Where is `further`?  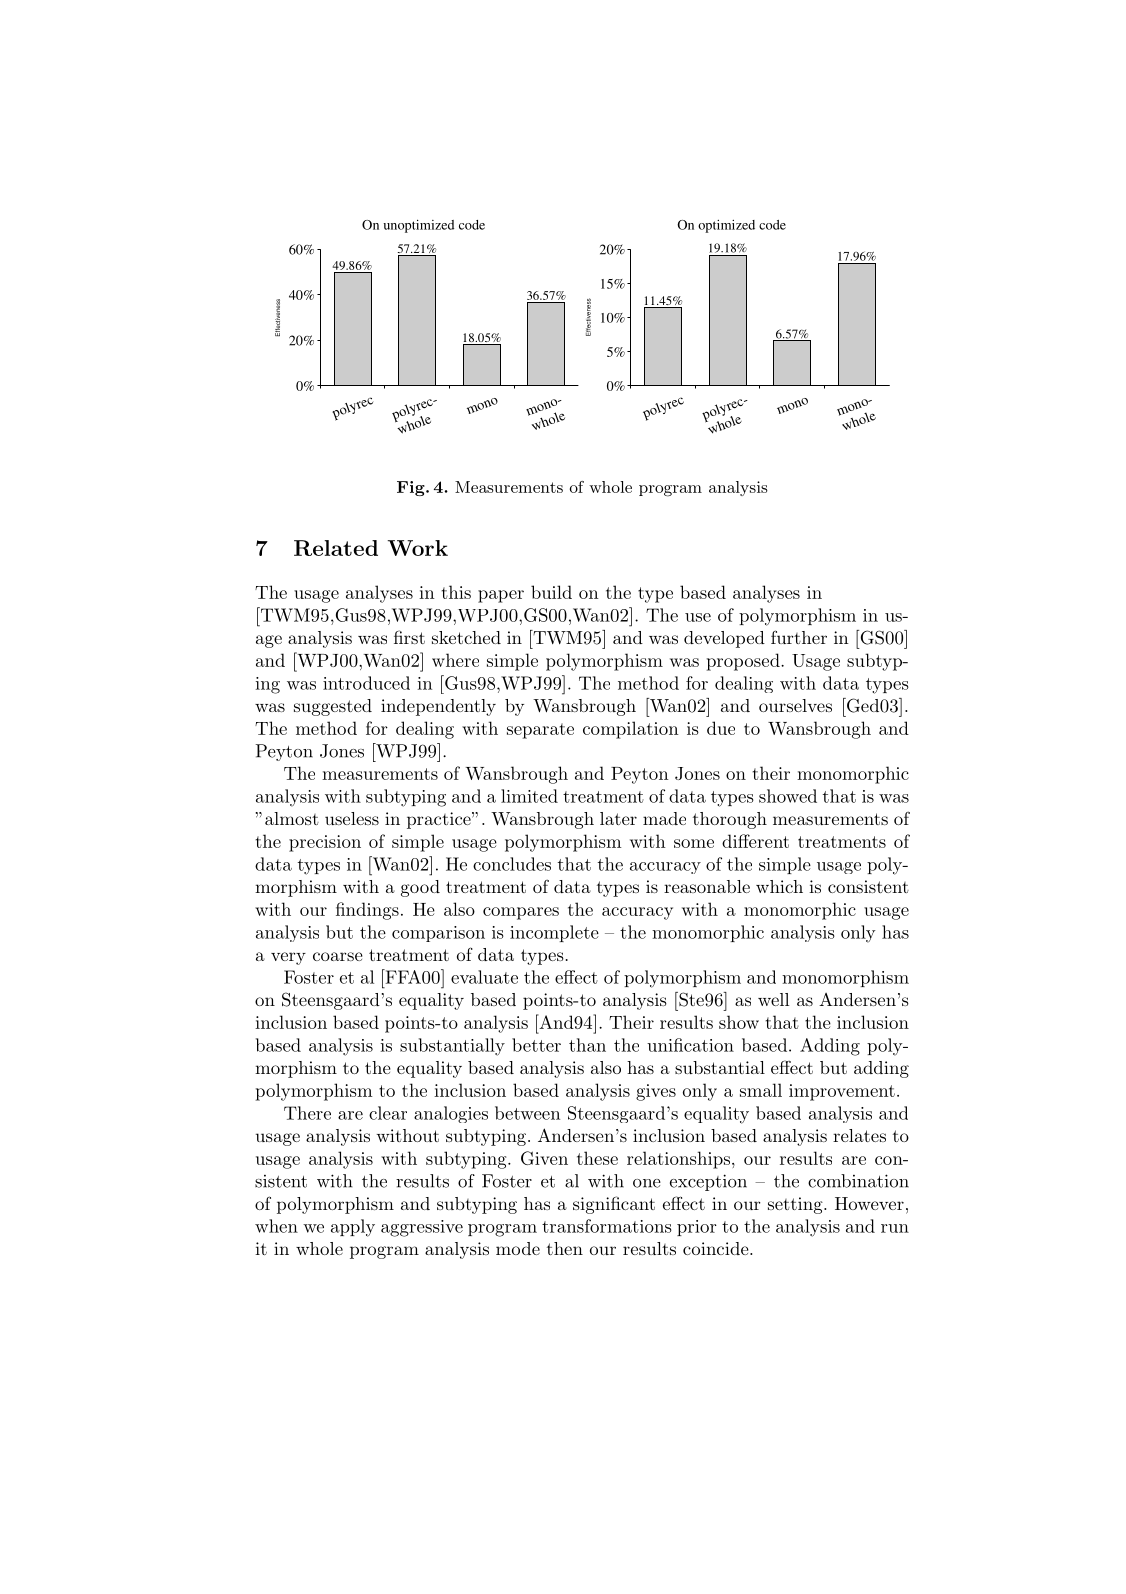 further is located at coordinates (799, 637).
